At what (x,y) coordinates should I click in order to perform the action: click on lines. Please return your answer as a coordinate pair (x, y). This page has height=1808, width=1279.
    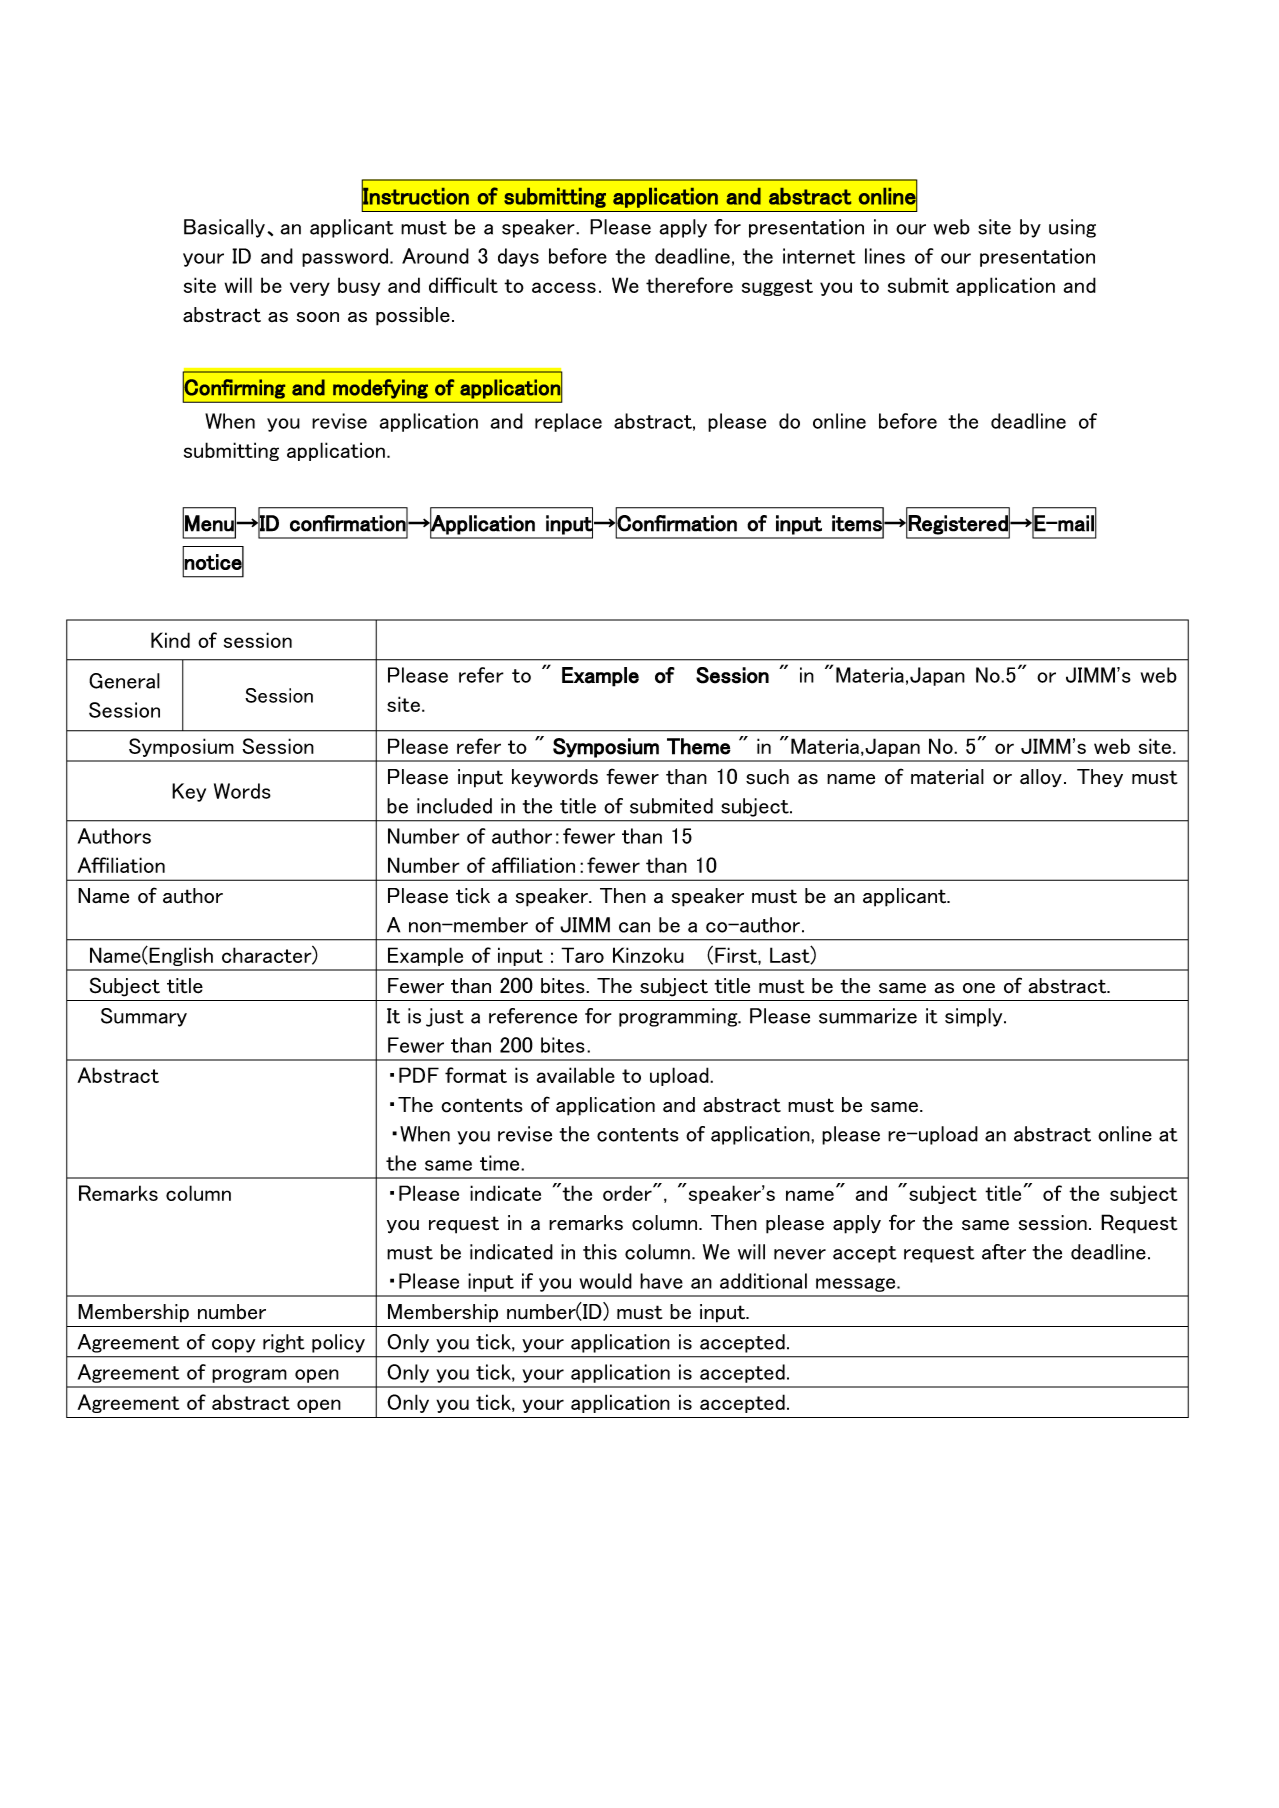
    Looking at the image, I should click on (885, 256).
